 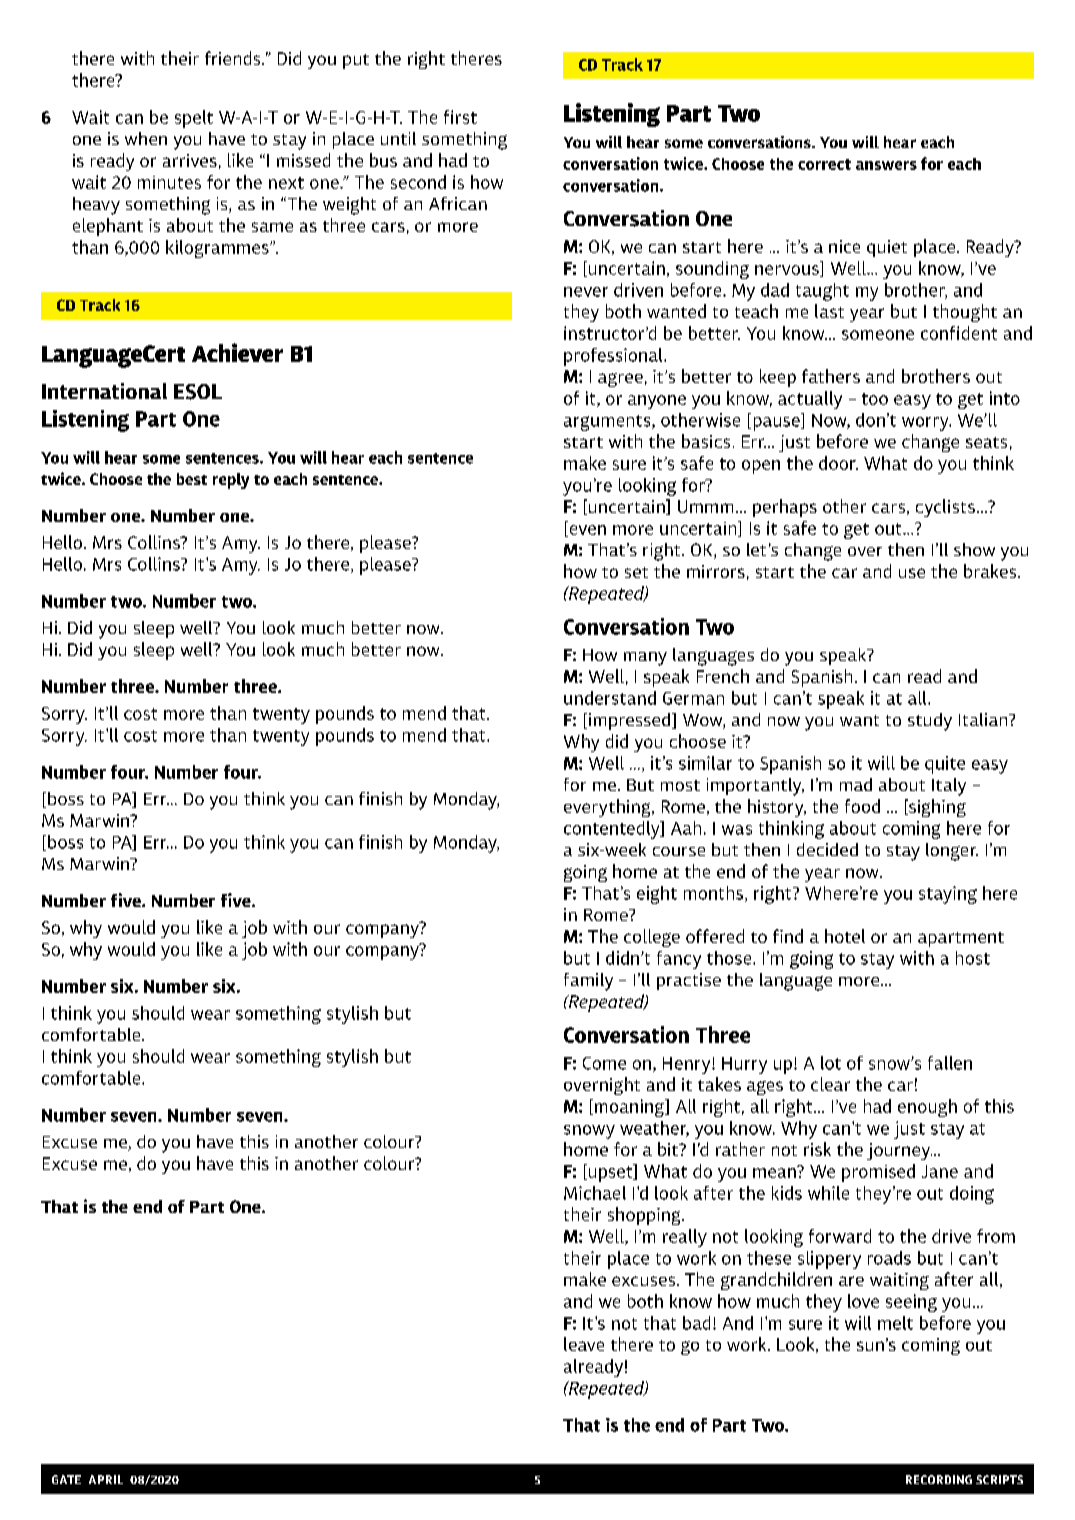 I want to click on cyclists, so click(x=945, y=508).
